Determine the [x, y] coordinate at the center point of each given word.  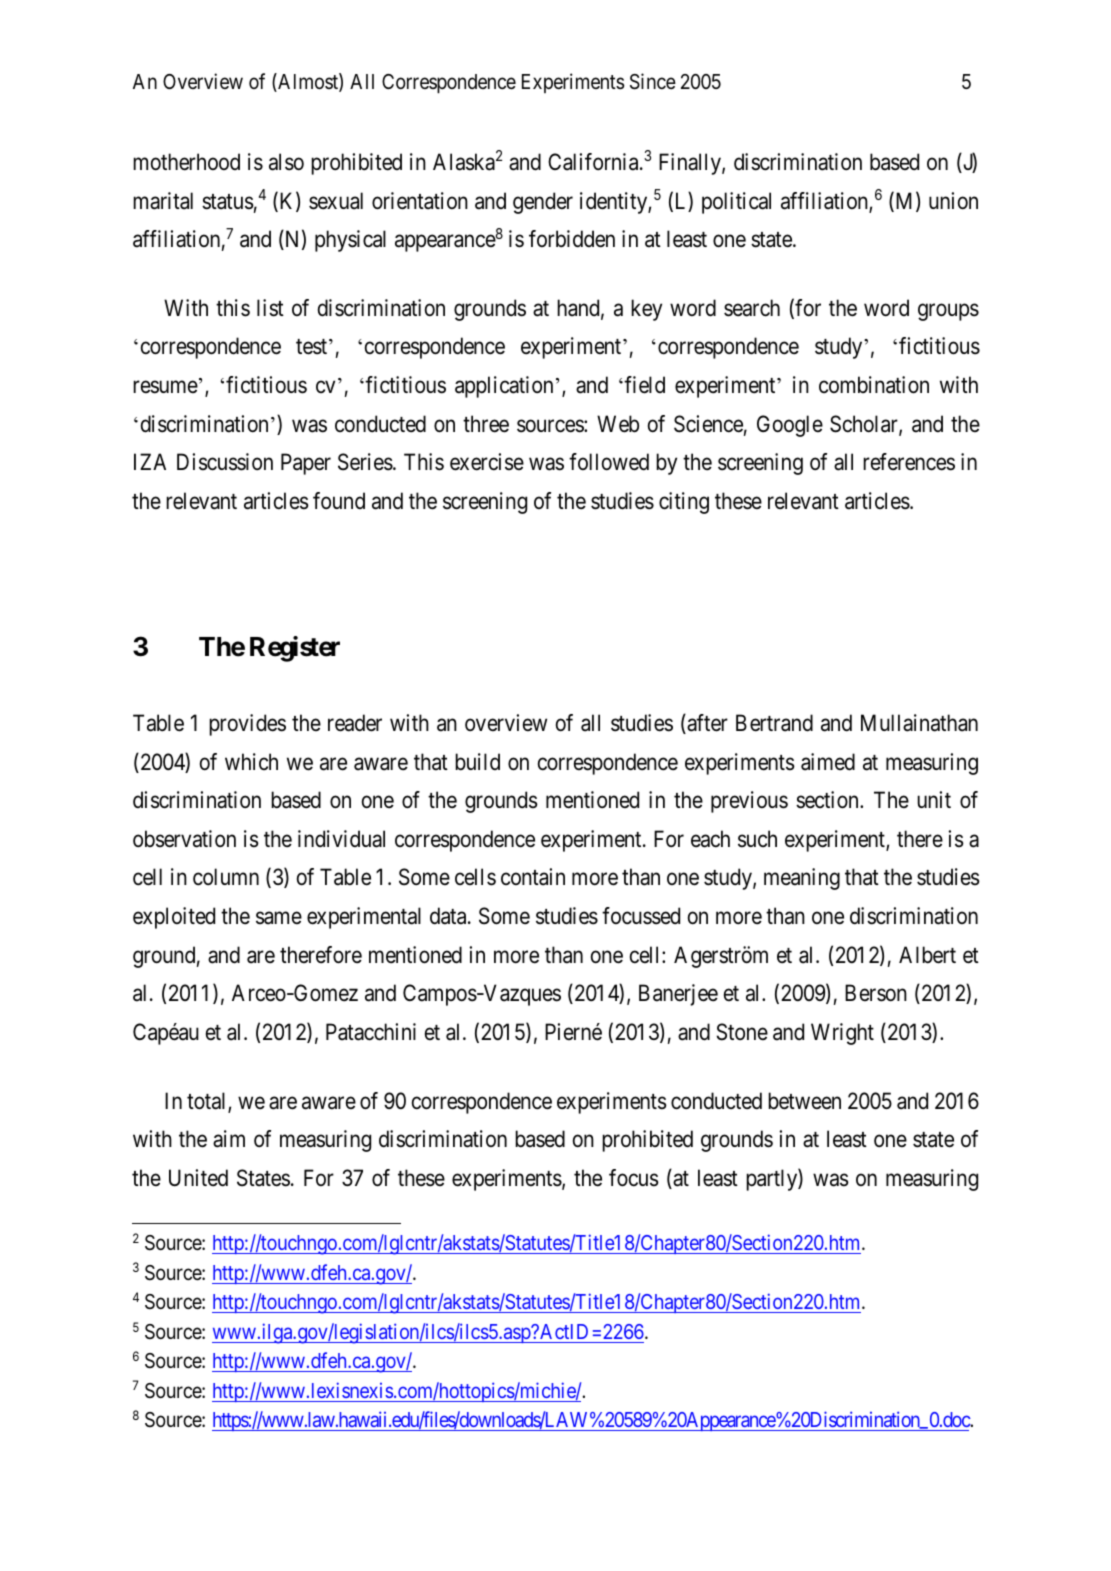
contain [533, 877]
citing [684, 503]
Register [295, 649]
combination [874, 385]
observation [184, 839]
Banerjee [678, 995]
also [286, 162]
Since [653, 81]
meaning [802, 879]
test [313, 347]
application [504, 387]
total [208, 1102]
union [953, 201]
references [909, 462]
